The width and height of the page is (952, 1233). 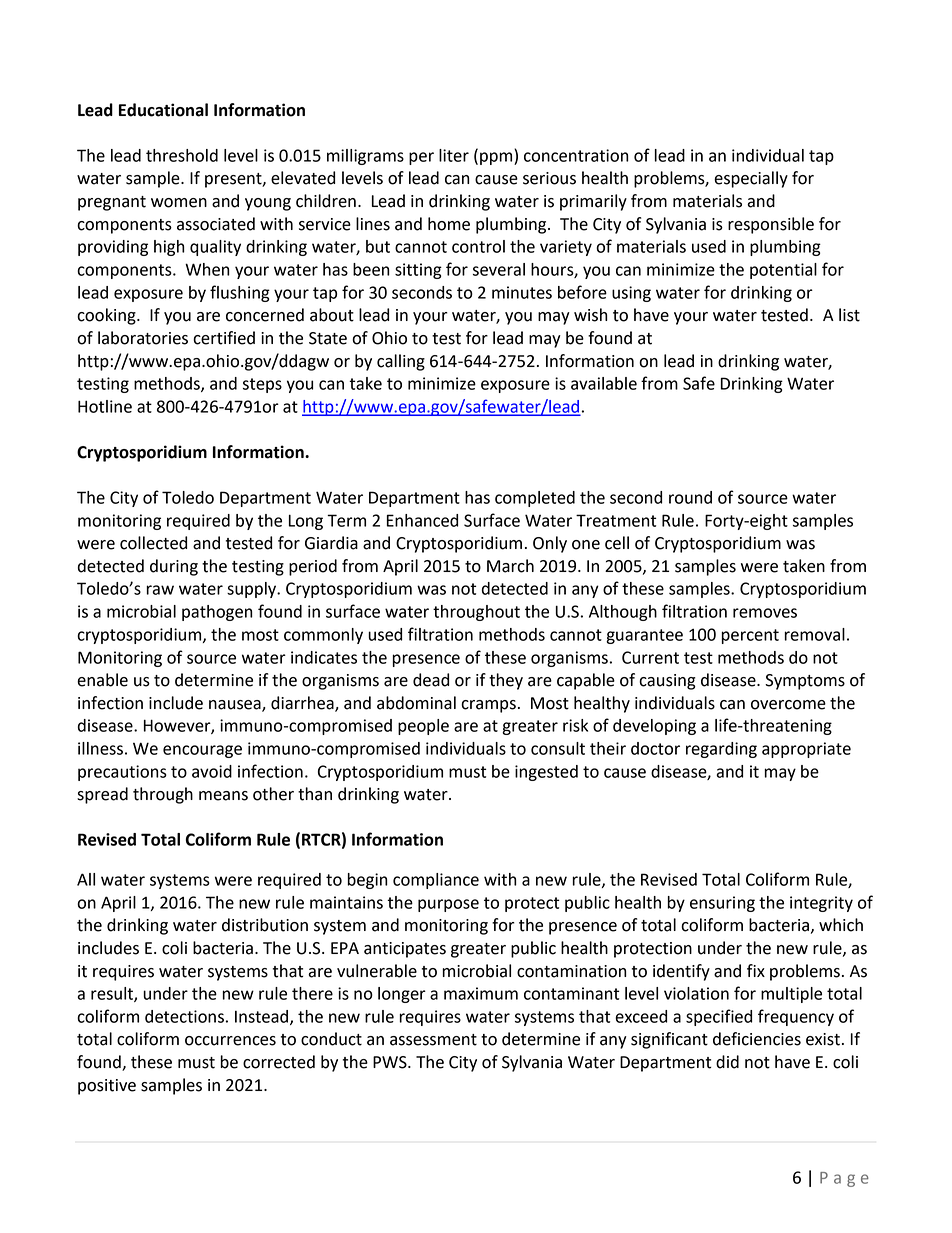 What do you see at coordinates (182, 155) in the page?
I see `threshold` at bounding box center [182, 155].
